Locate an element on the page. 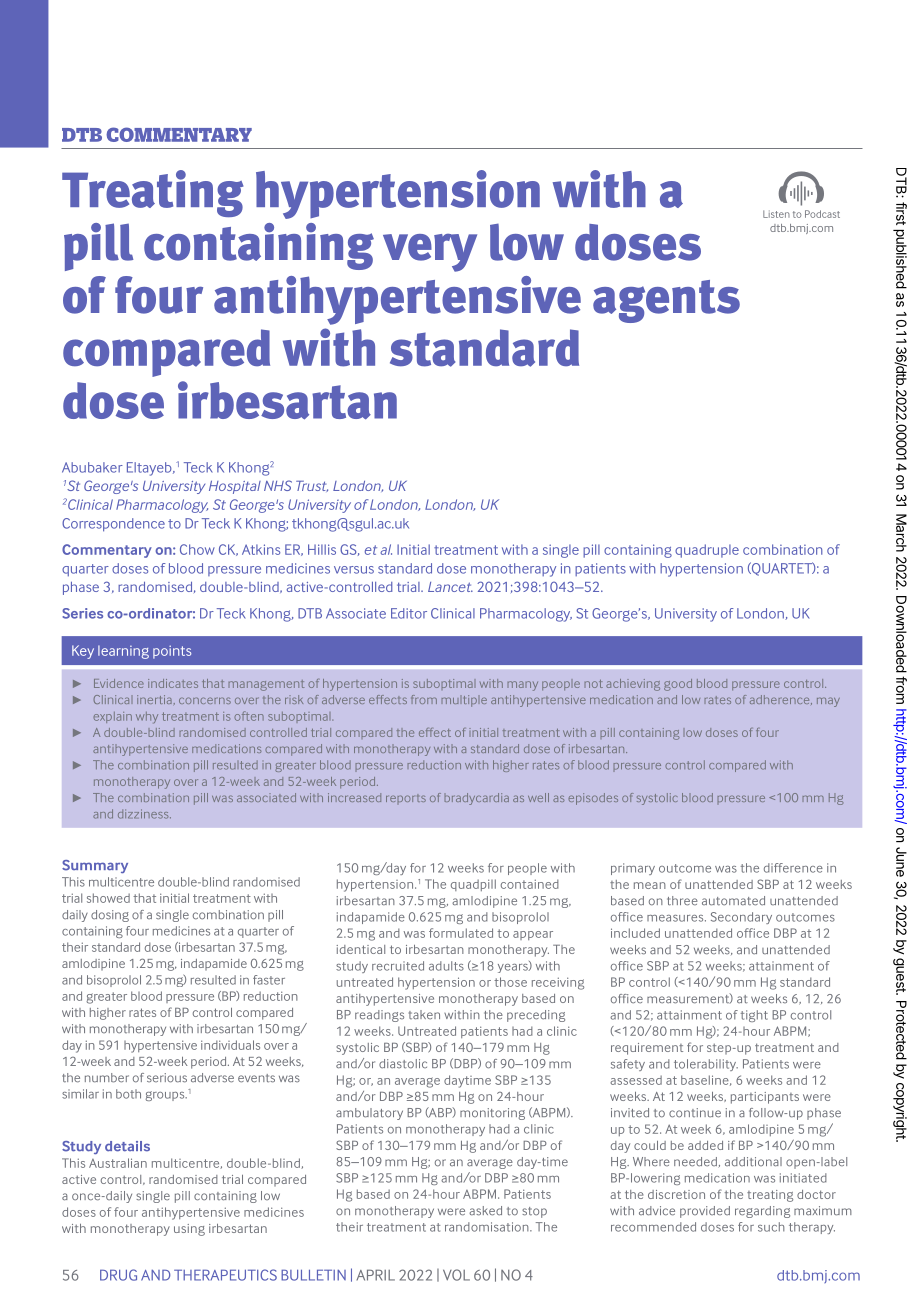 The height and width of the document is (1308, 924). Lancet is located at coordinates (450, 587).
